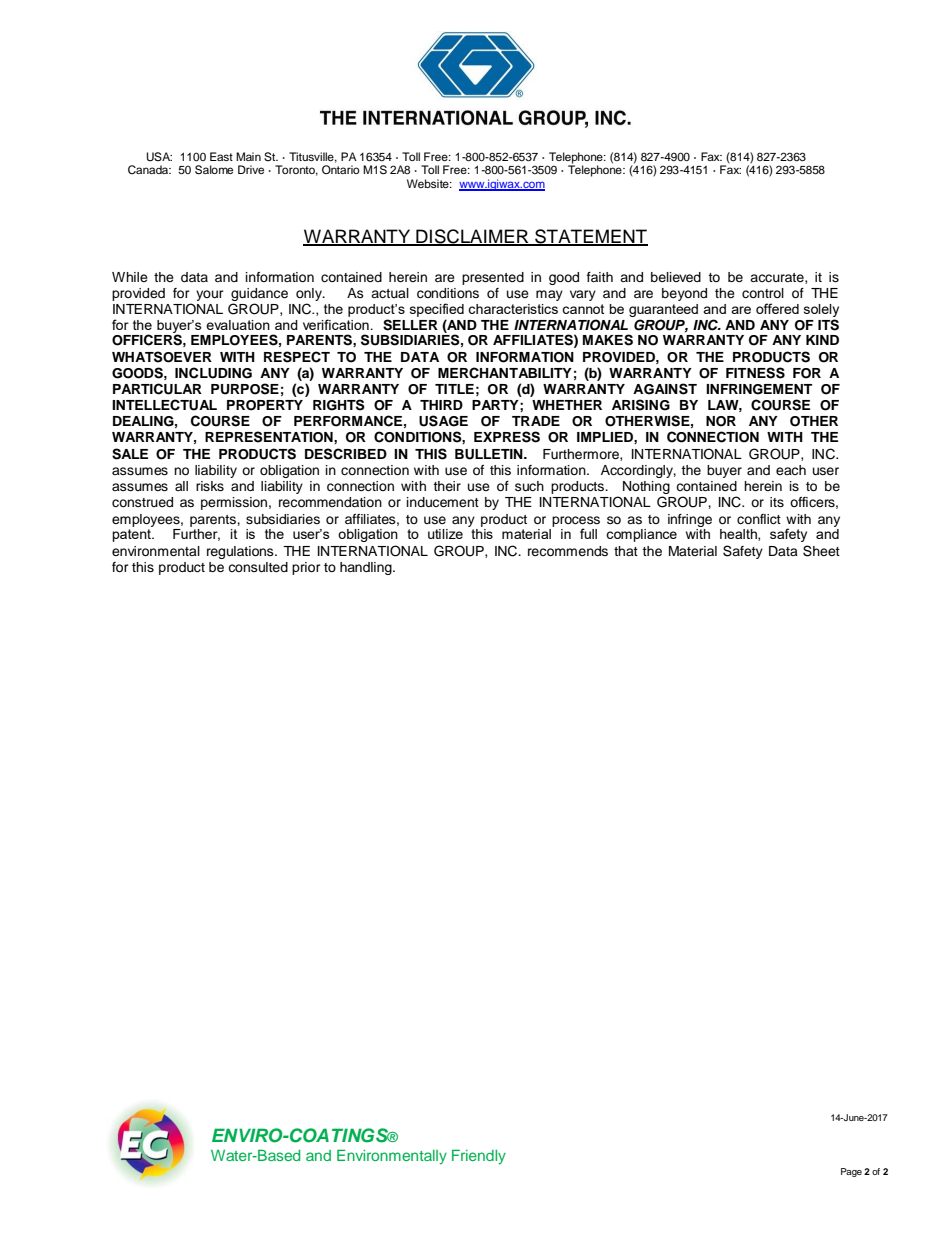 The image size is (952, 1233). I want to click on consulted, so click(258, 567).
